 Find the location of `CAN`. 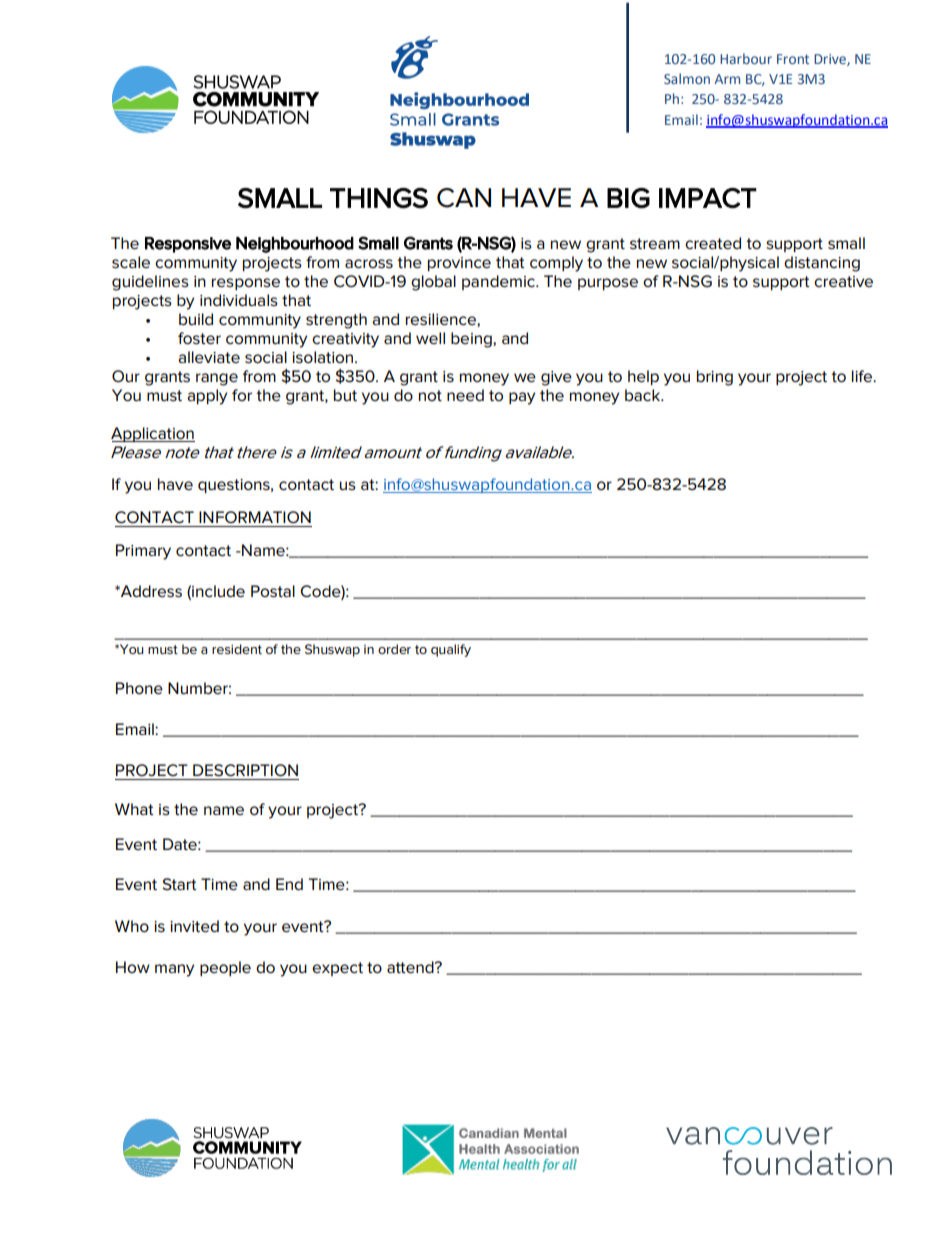

CAN is located at coordinates (464, 198).
